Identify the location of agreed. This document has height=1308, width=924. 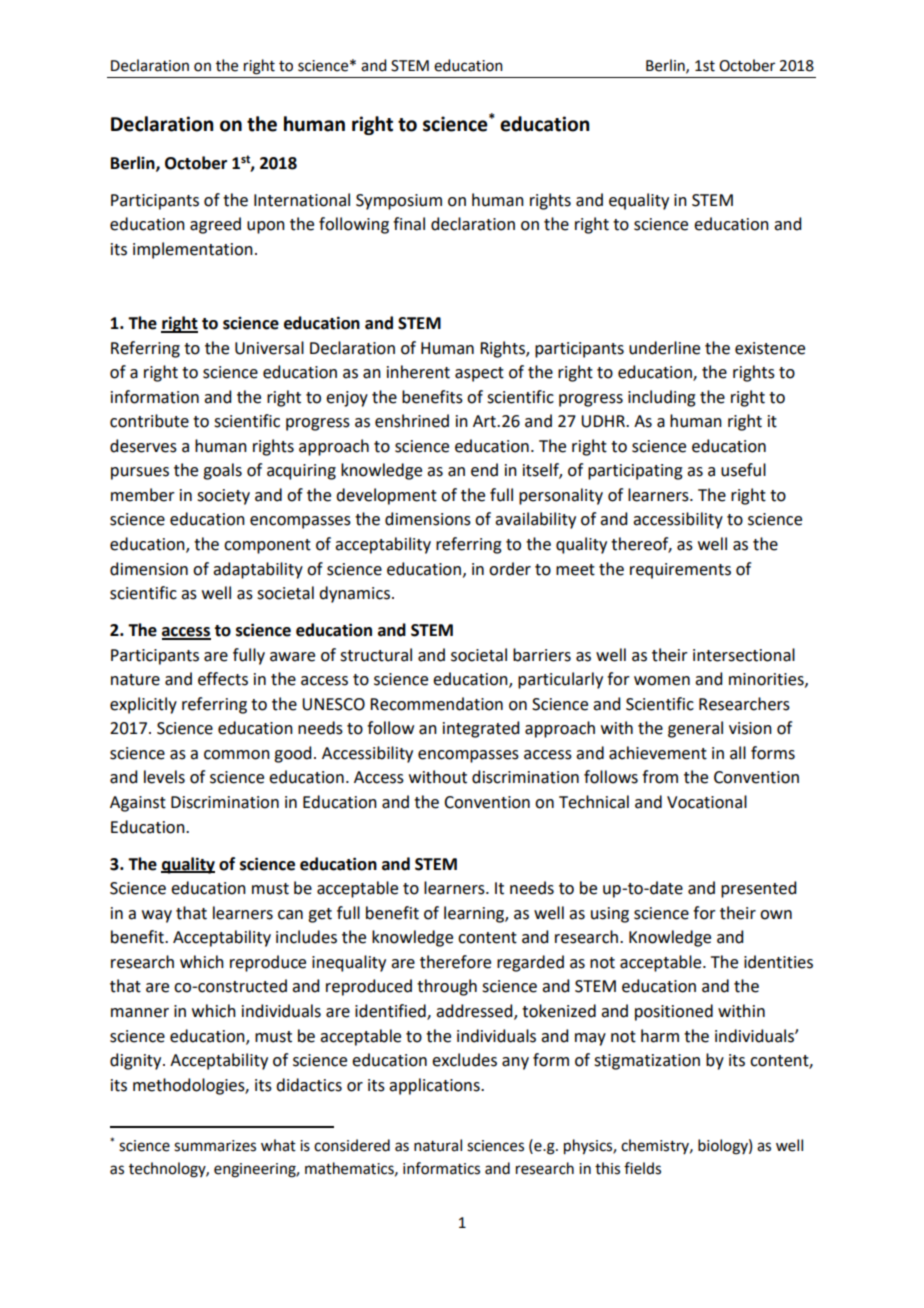
(215, 225).
